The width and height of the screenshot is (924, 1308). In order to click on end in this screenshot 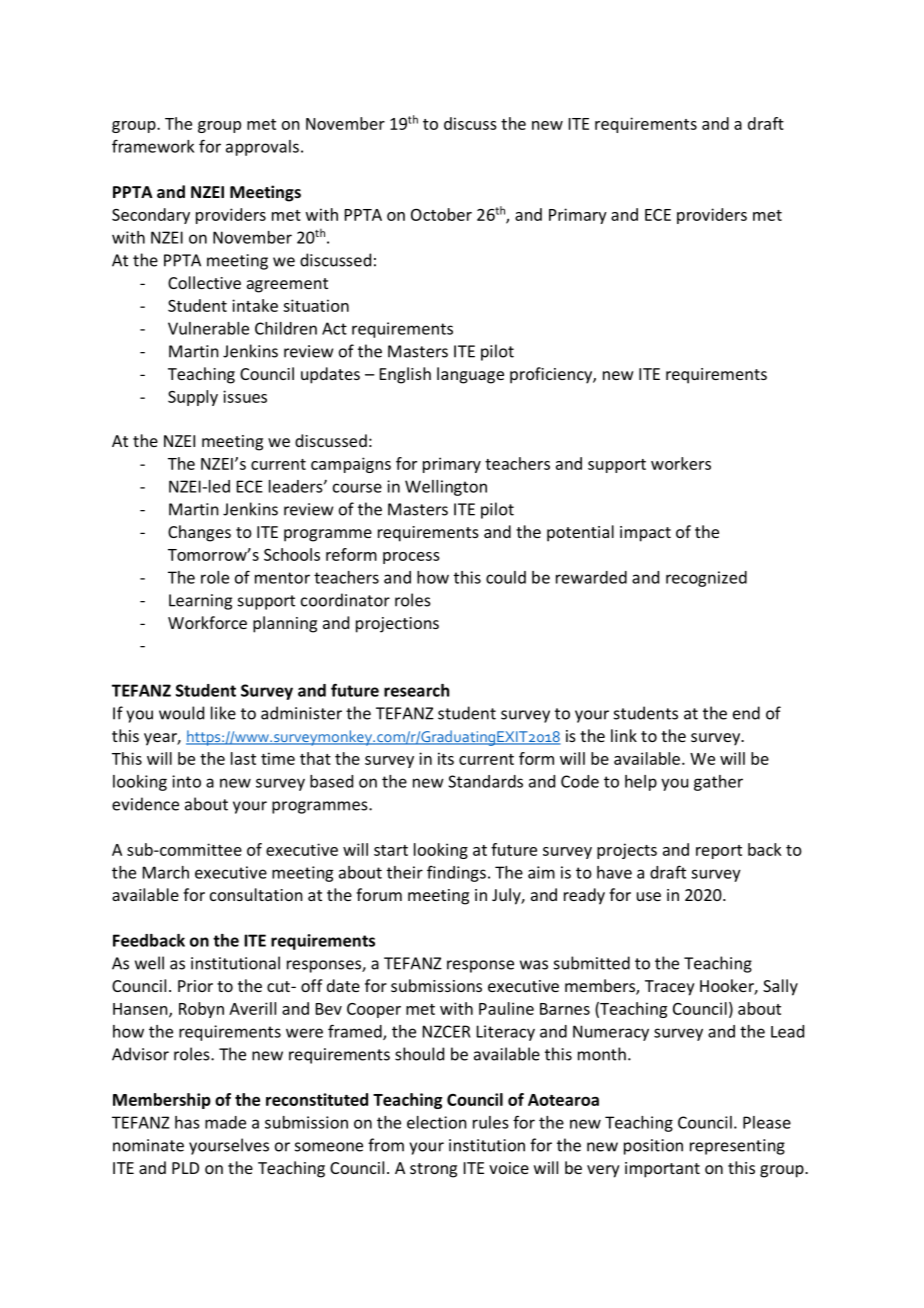, I will do `click(746, 713)`.
